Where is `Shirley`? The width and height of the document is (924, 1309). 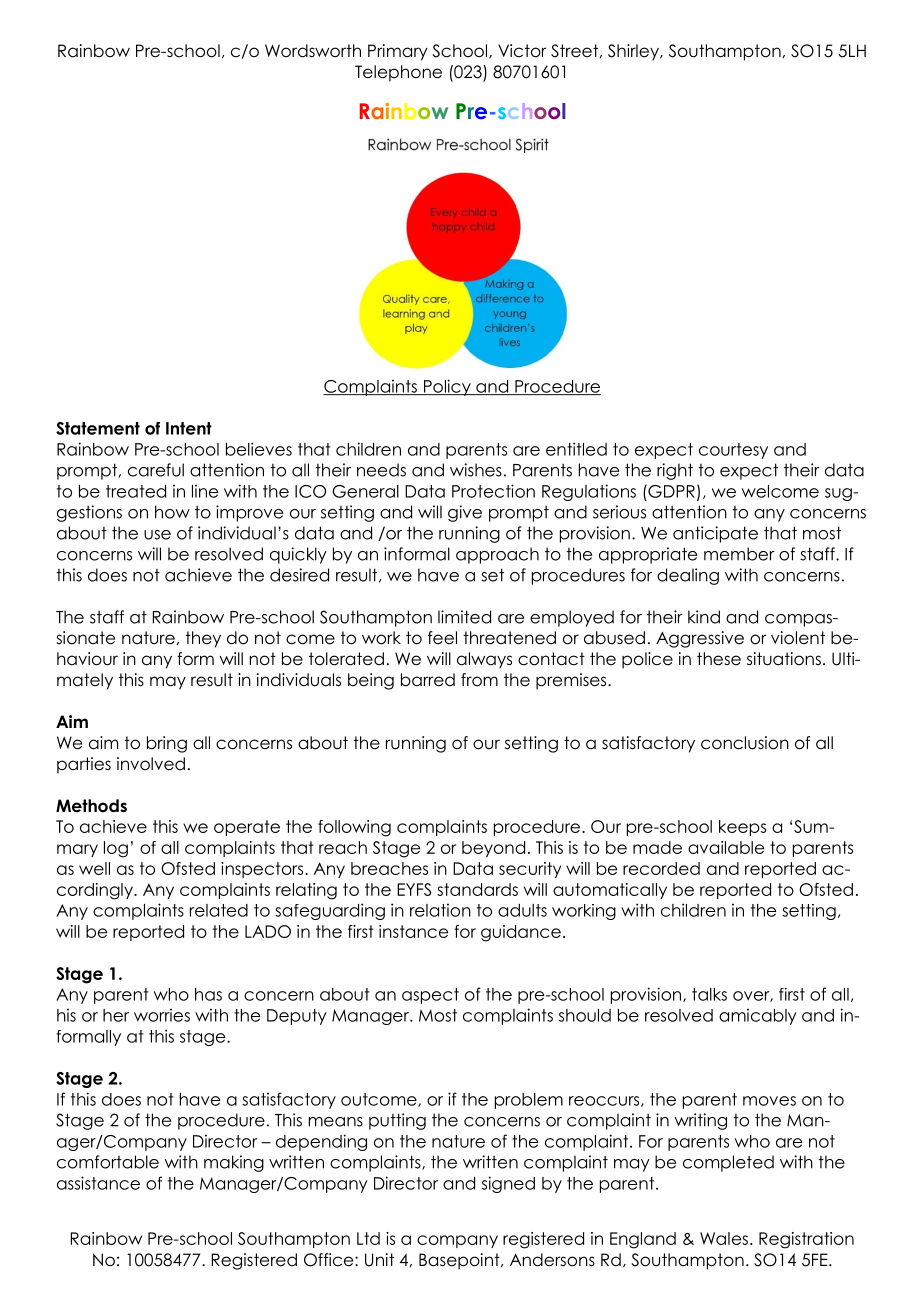 Shirley is located at coordinates (634, 52).
